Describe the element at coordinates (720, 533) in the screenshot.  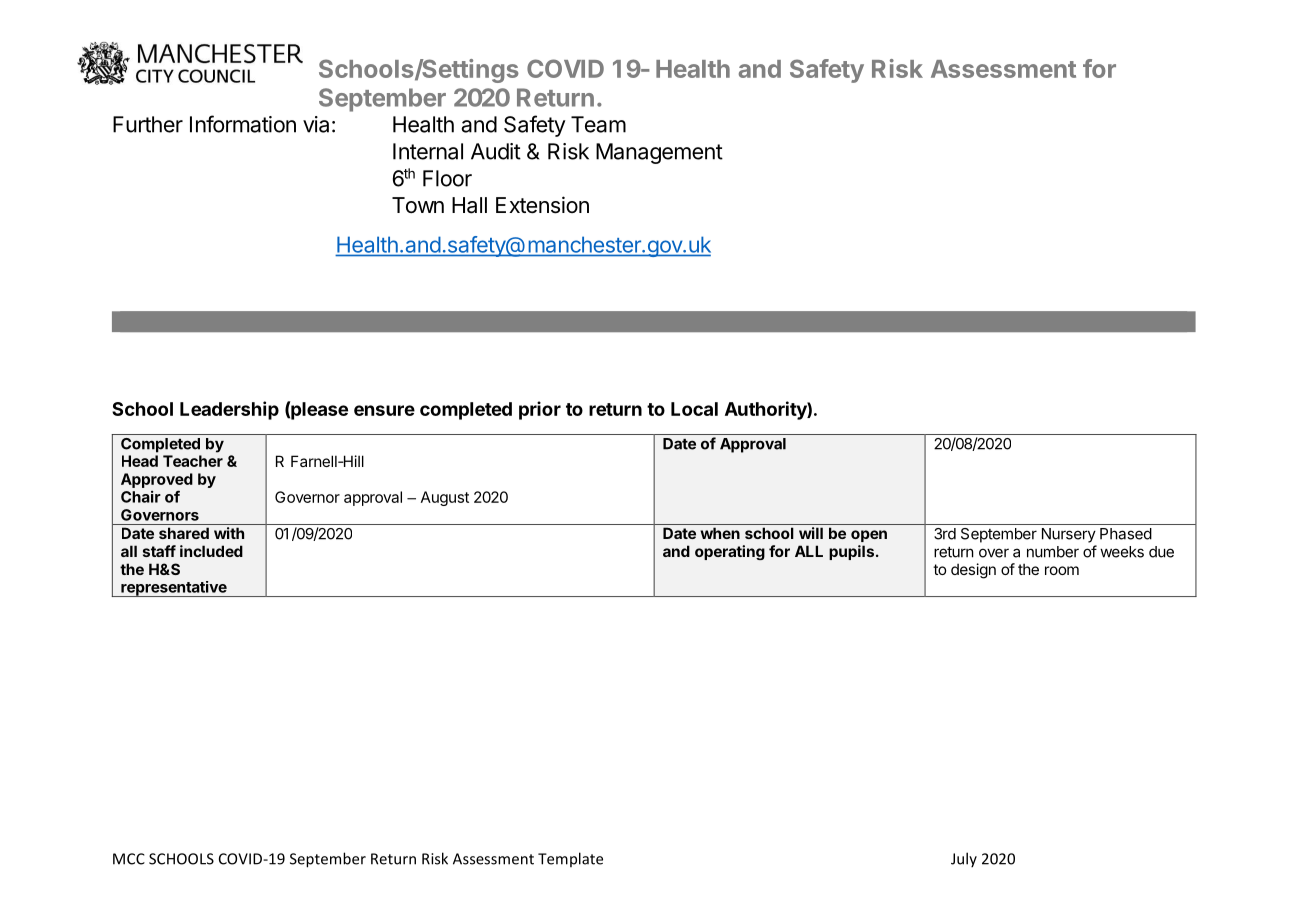
I see `when` at that location.
